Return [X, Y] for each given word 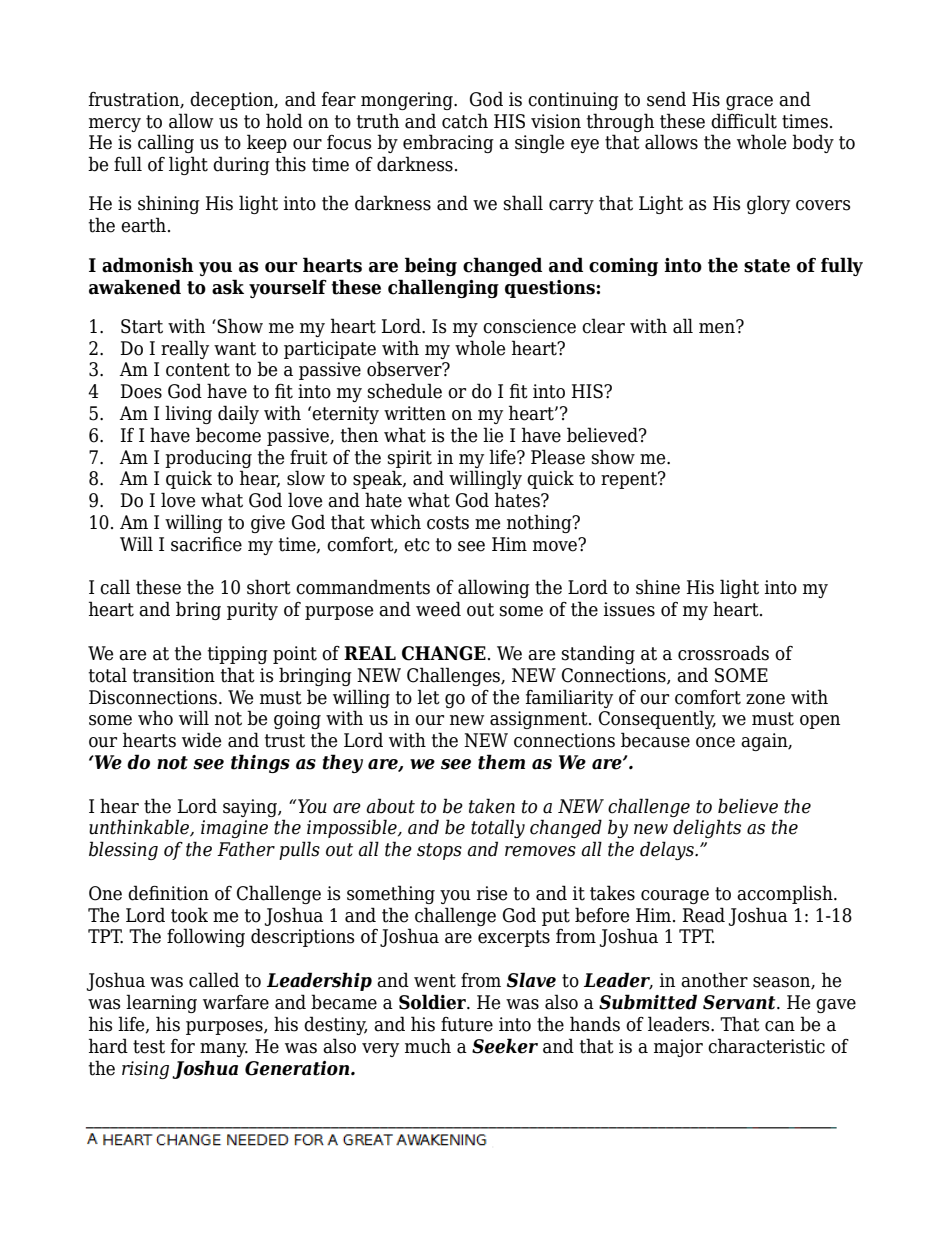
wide [201, 740]
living [188, 414]
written [415, 413]
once [715, 742]
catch [465, 121]
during [241, 165]
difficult [744, 121]
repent [630, 480]
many [224, 1050]
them [501, 762]
